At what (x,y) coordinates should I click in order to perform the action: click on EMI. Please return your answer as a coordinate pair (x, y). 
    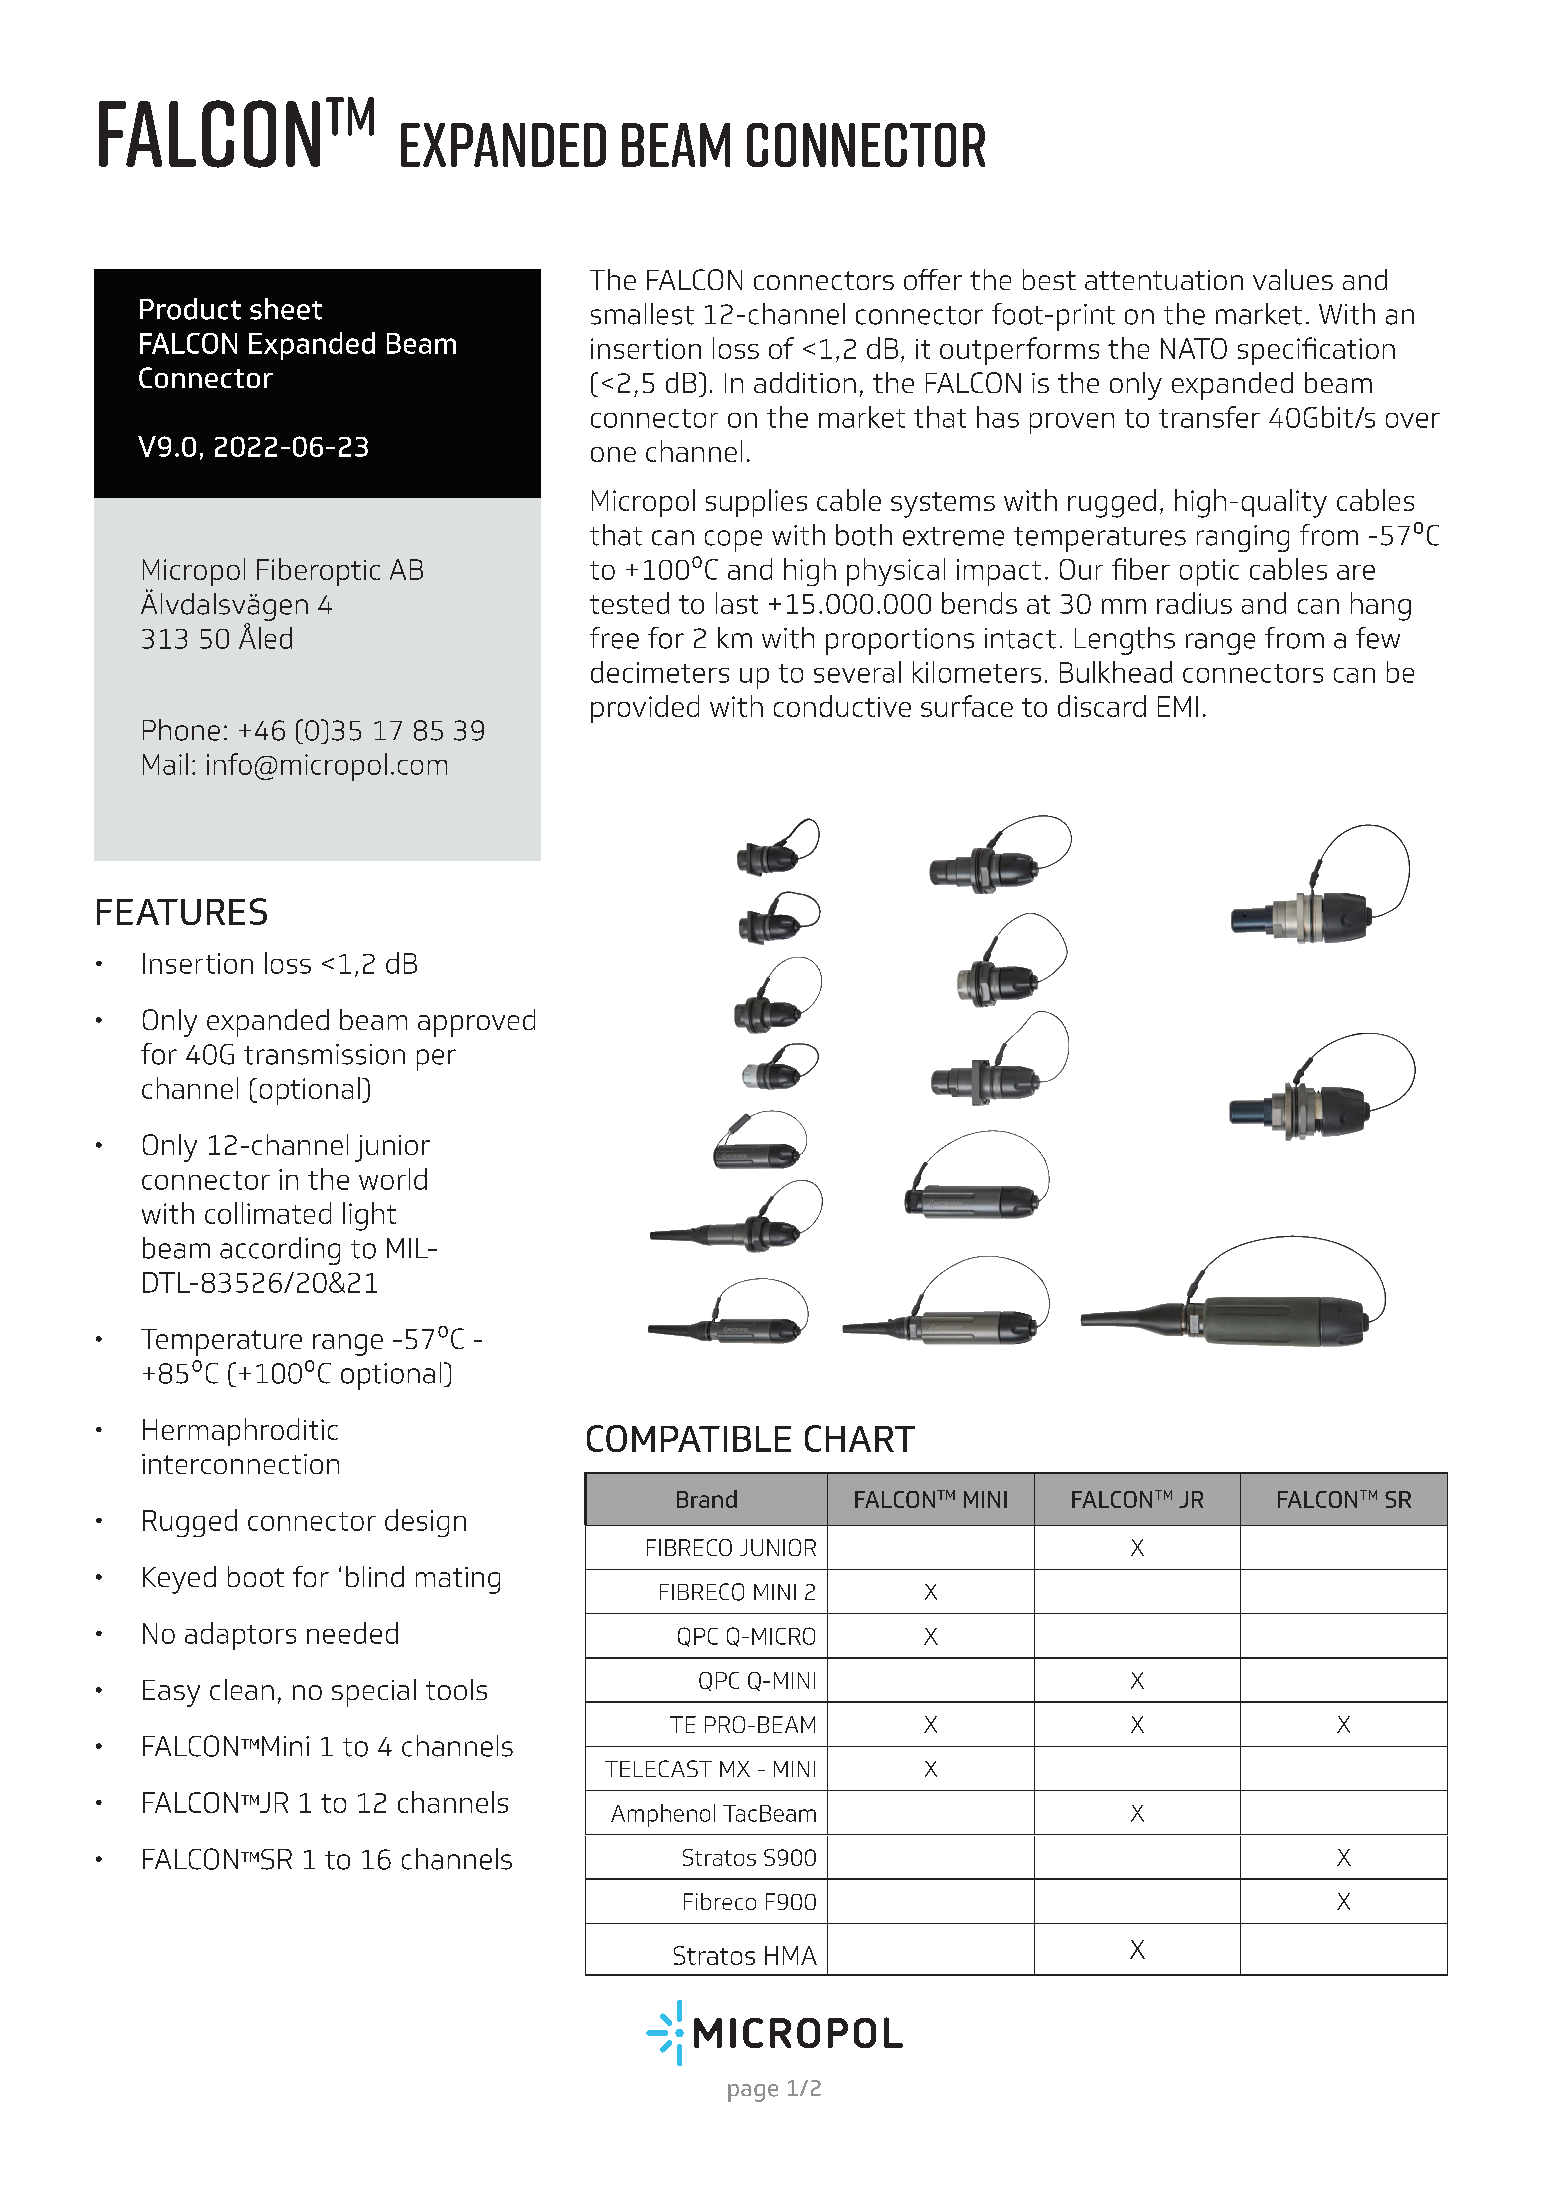
    Looking at the image, I should click on (1178, 706).
